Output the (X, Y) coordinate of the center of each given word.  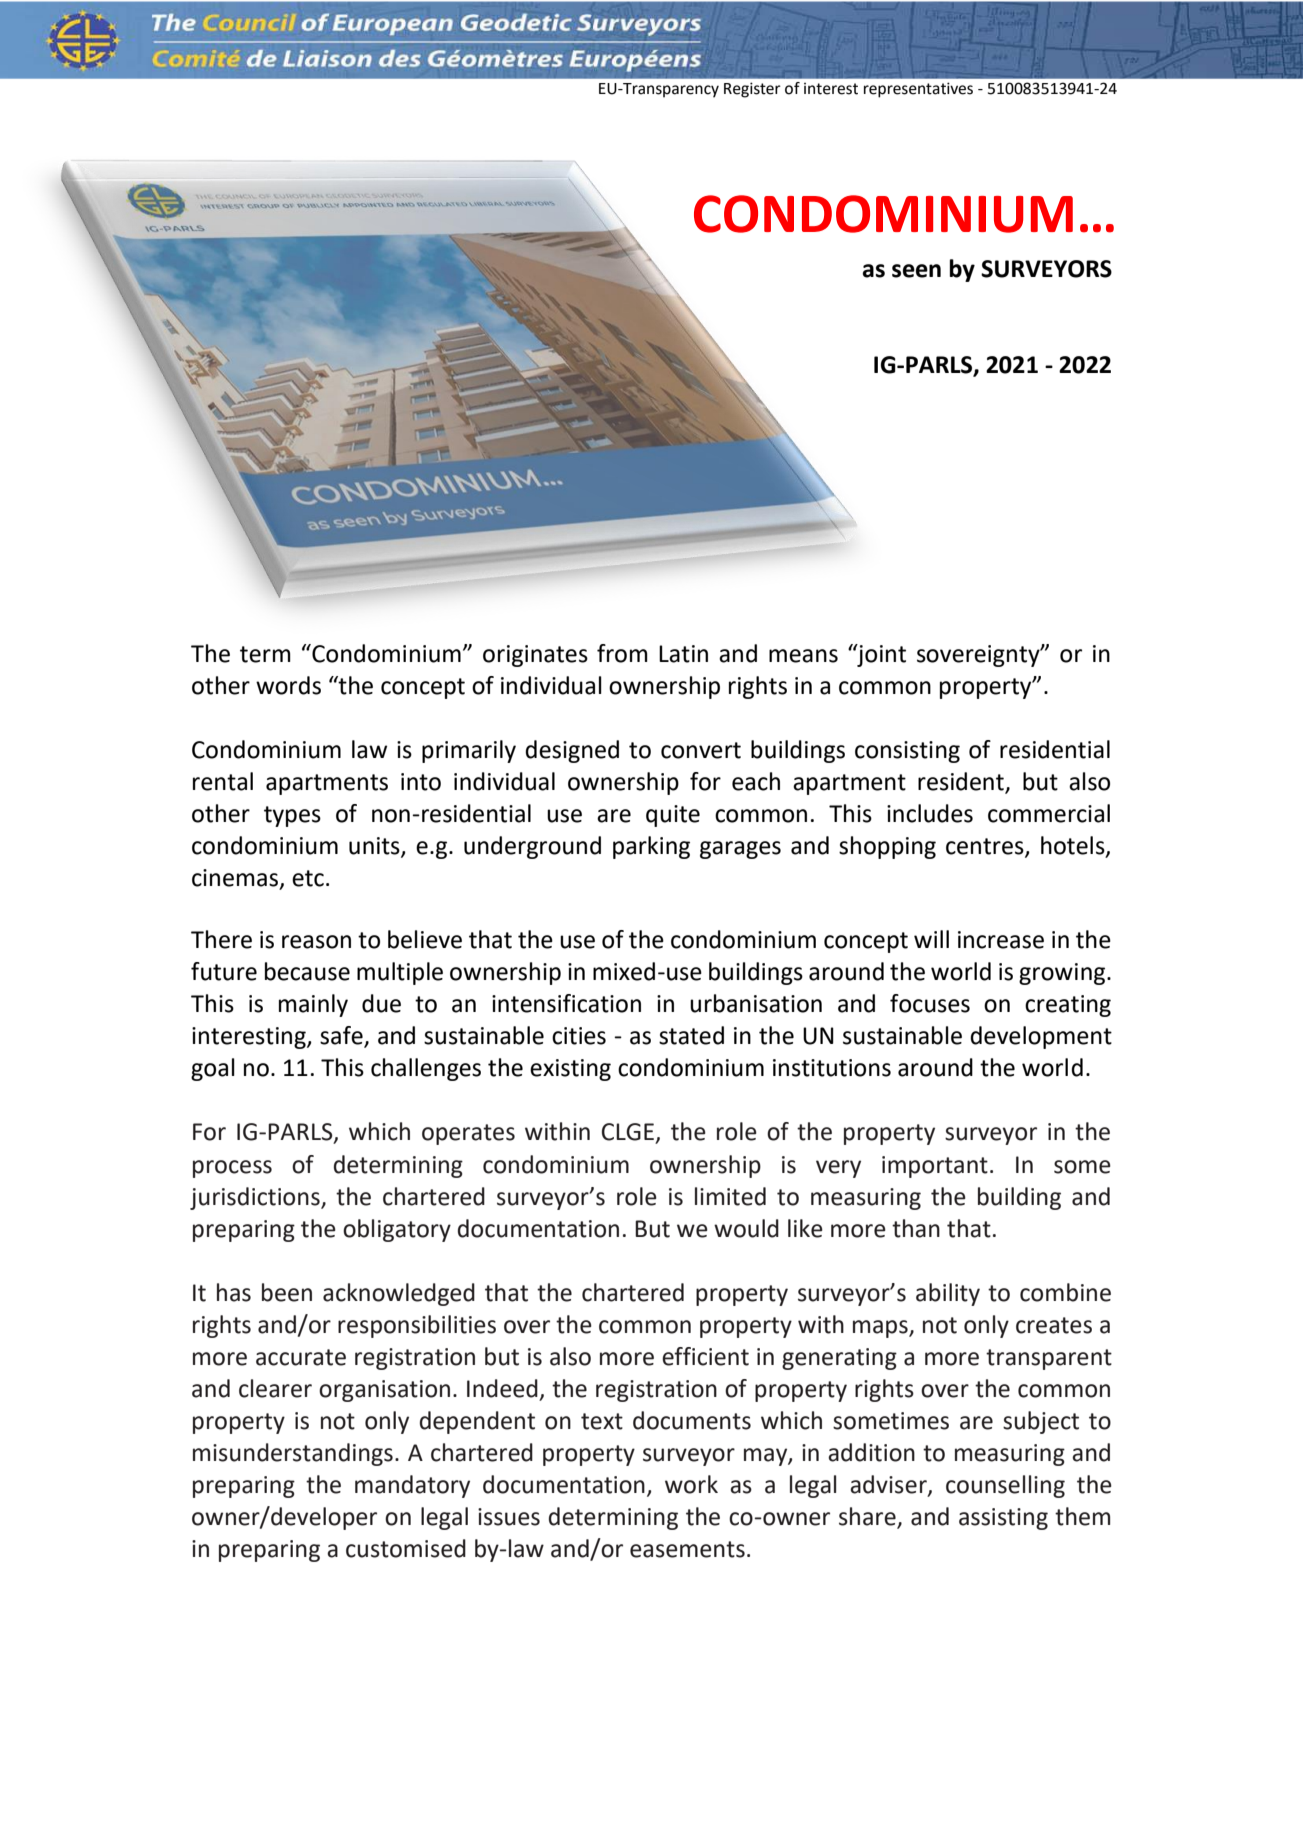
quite (673, 816)
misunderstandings (293, 1454)
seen (916, 271)
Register (752, 90)
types (292, 816)
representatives (918, 90)
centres (986, 847)
